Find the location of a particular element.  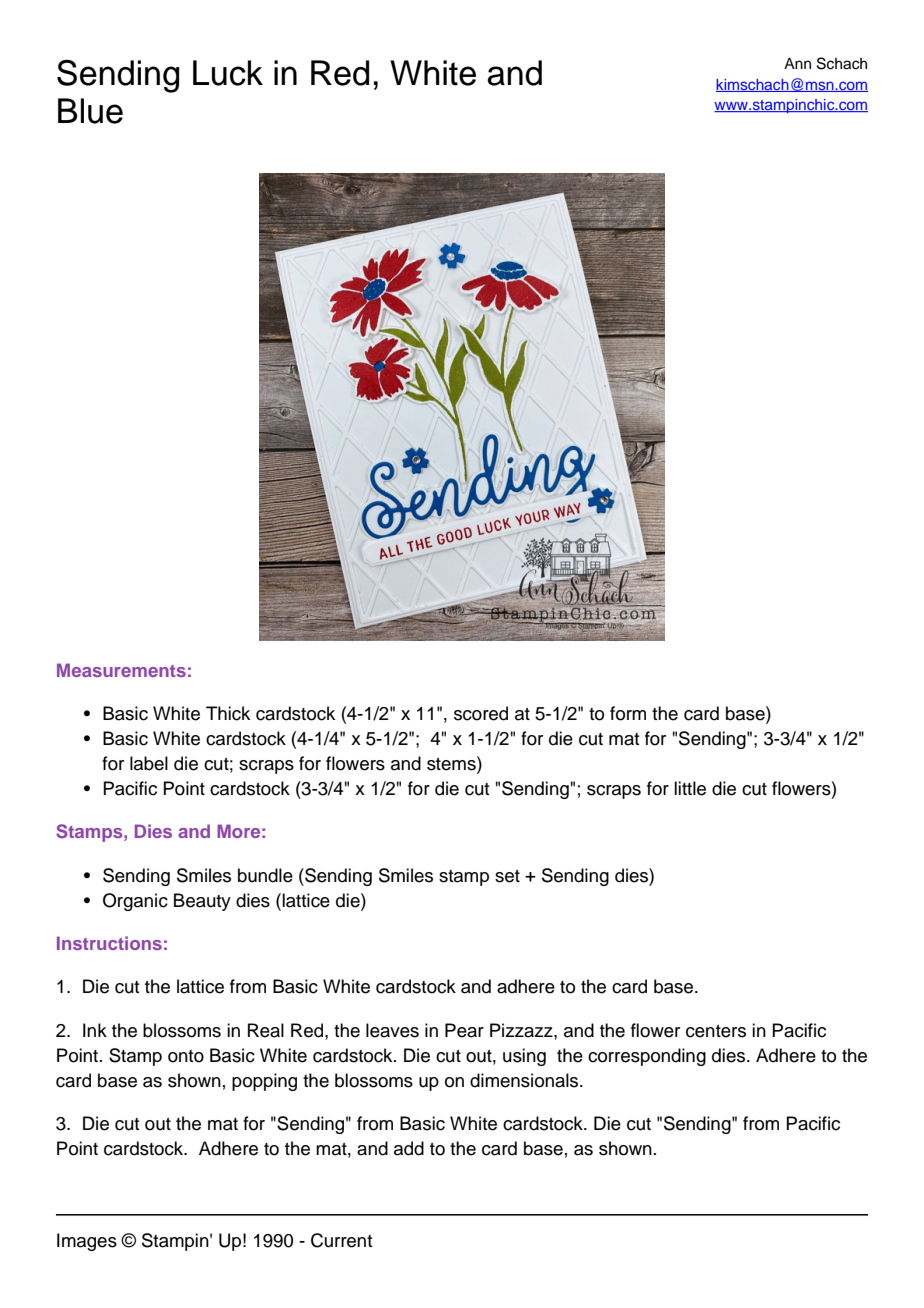

Measurements is located at coordinates (121, 670).
